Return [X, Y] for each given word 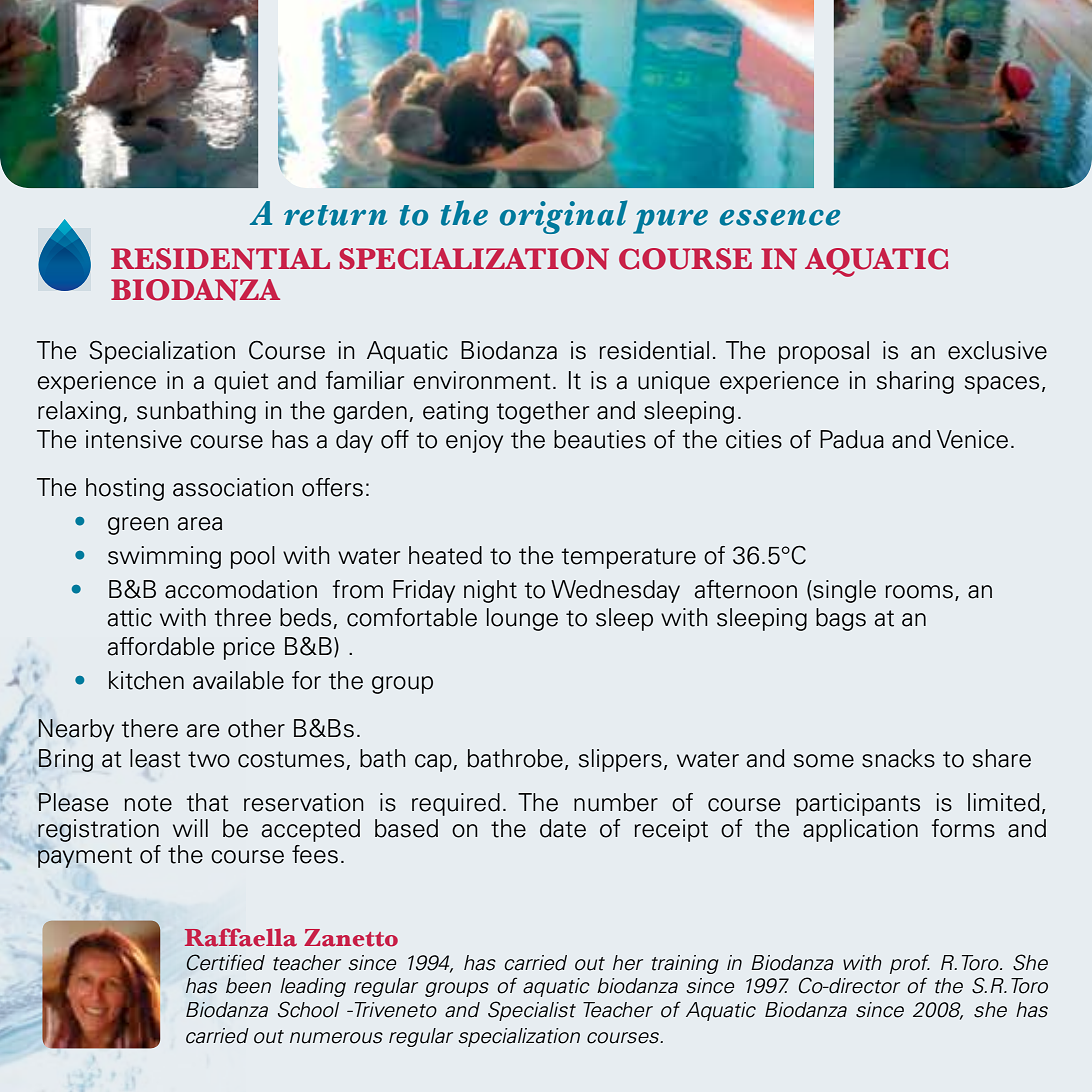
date [563, 828]
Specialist [532, 1011]
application [860, 830]
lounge [522, 619]
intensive [134, 439]
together [542, 412]
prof [910, 964]
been [248, 986]
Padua [852, 439]
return [335, 215]
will [190, 828]
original [564, 217]
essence [780, 217]
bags [841, 619]
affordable [160, 646]
